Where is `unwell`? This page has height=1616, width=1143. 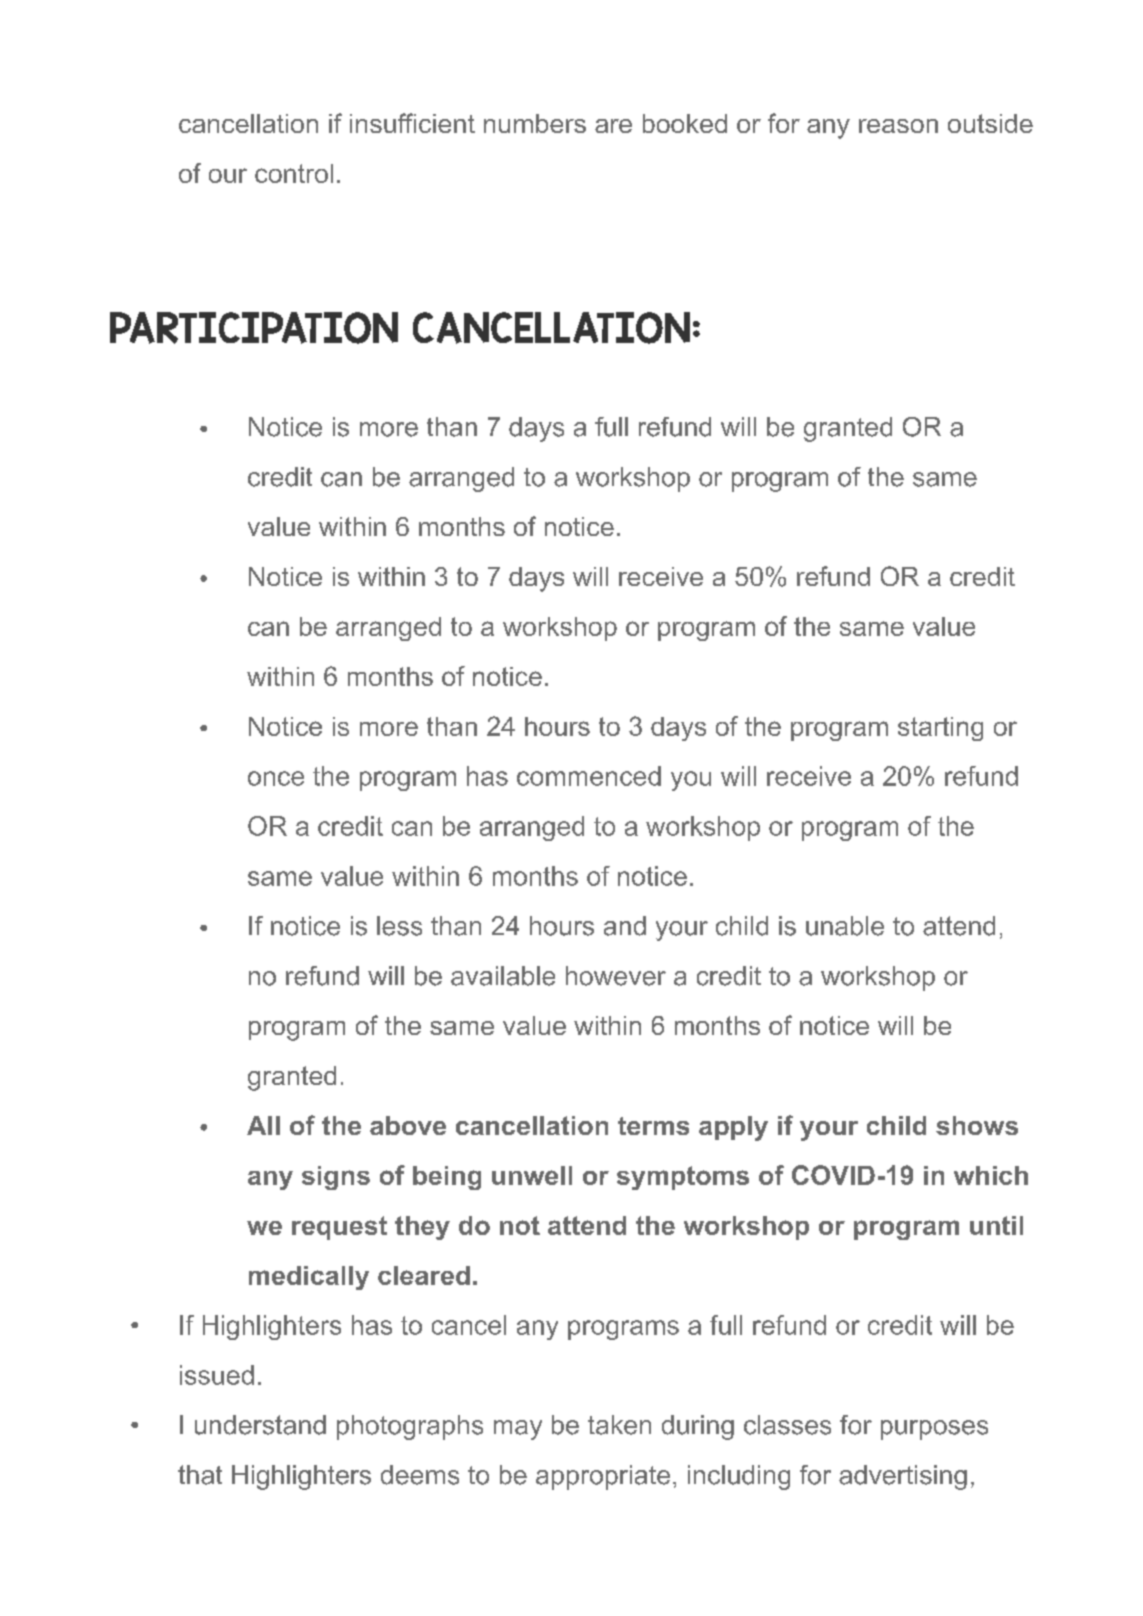
unwell is located at coordinates (532, 1175).
